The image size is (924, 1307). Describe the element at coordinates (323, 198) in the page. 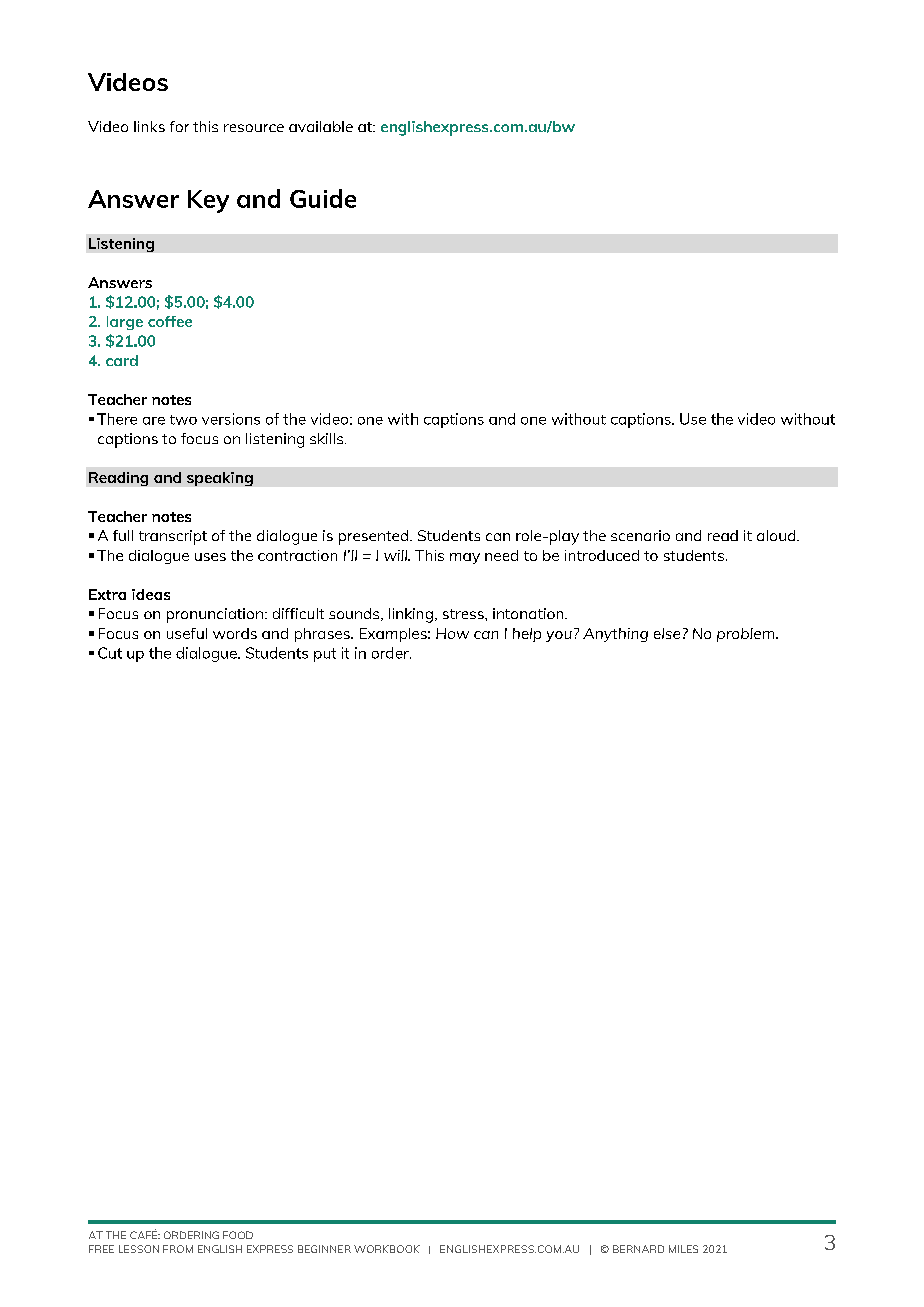

I see `Guide` at that location.
